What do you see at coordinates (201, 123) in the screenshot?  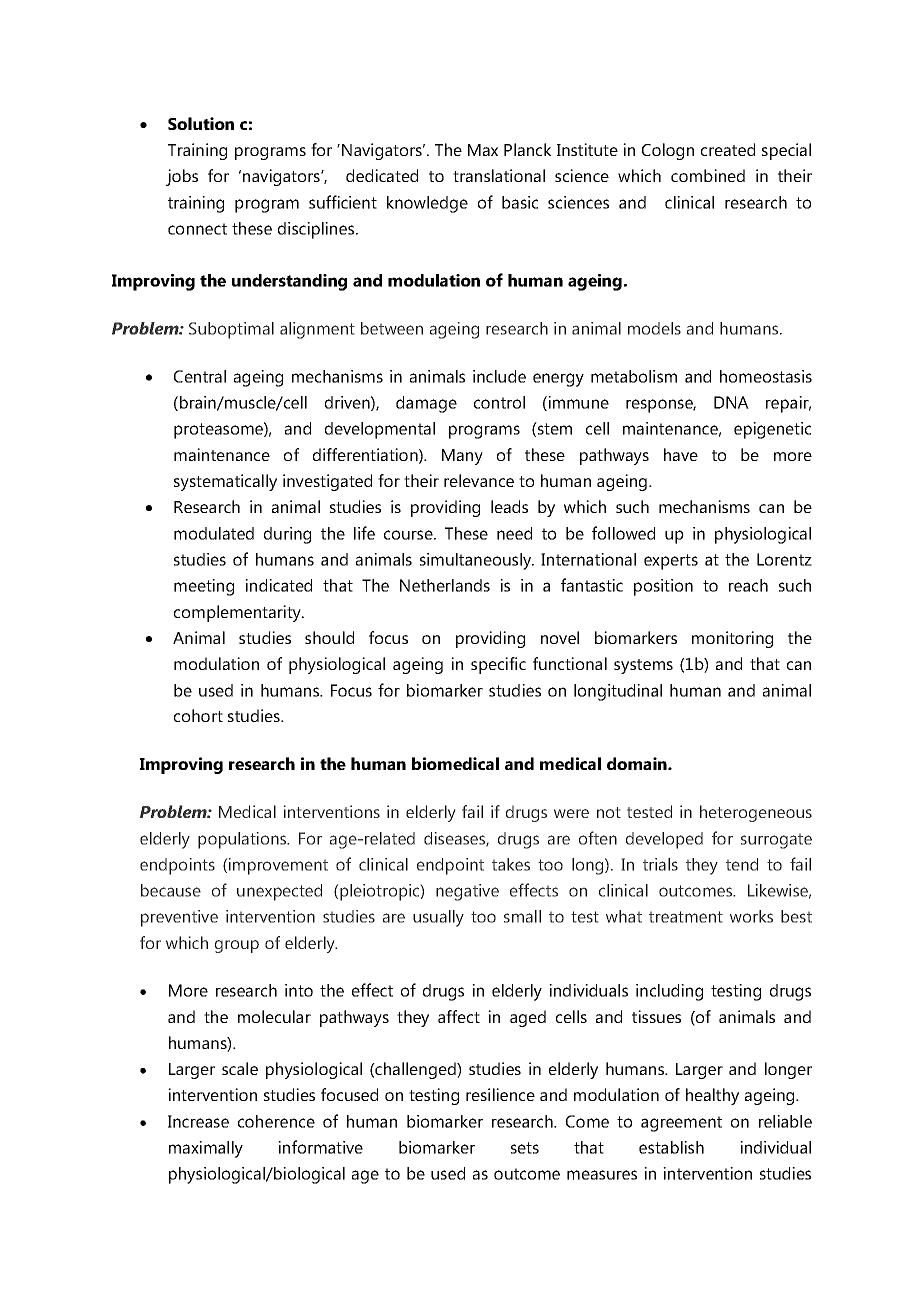 I see `Solution` at bounding box center [201, 123].
